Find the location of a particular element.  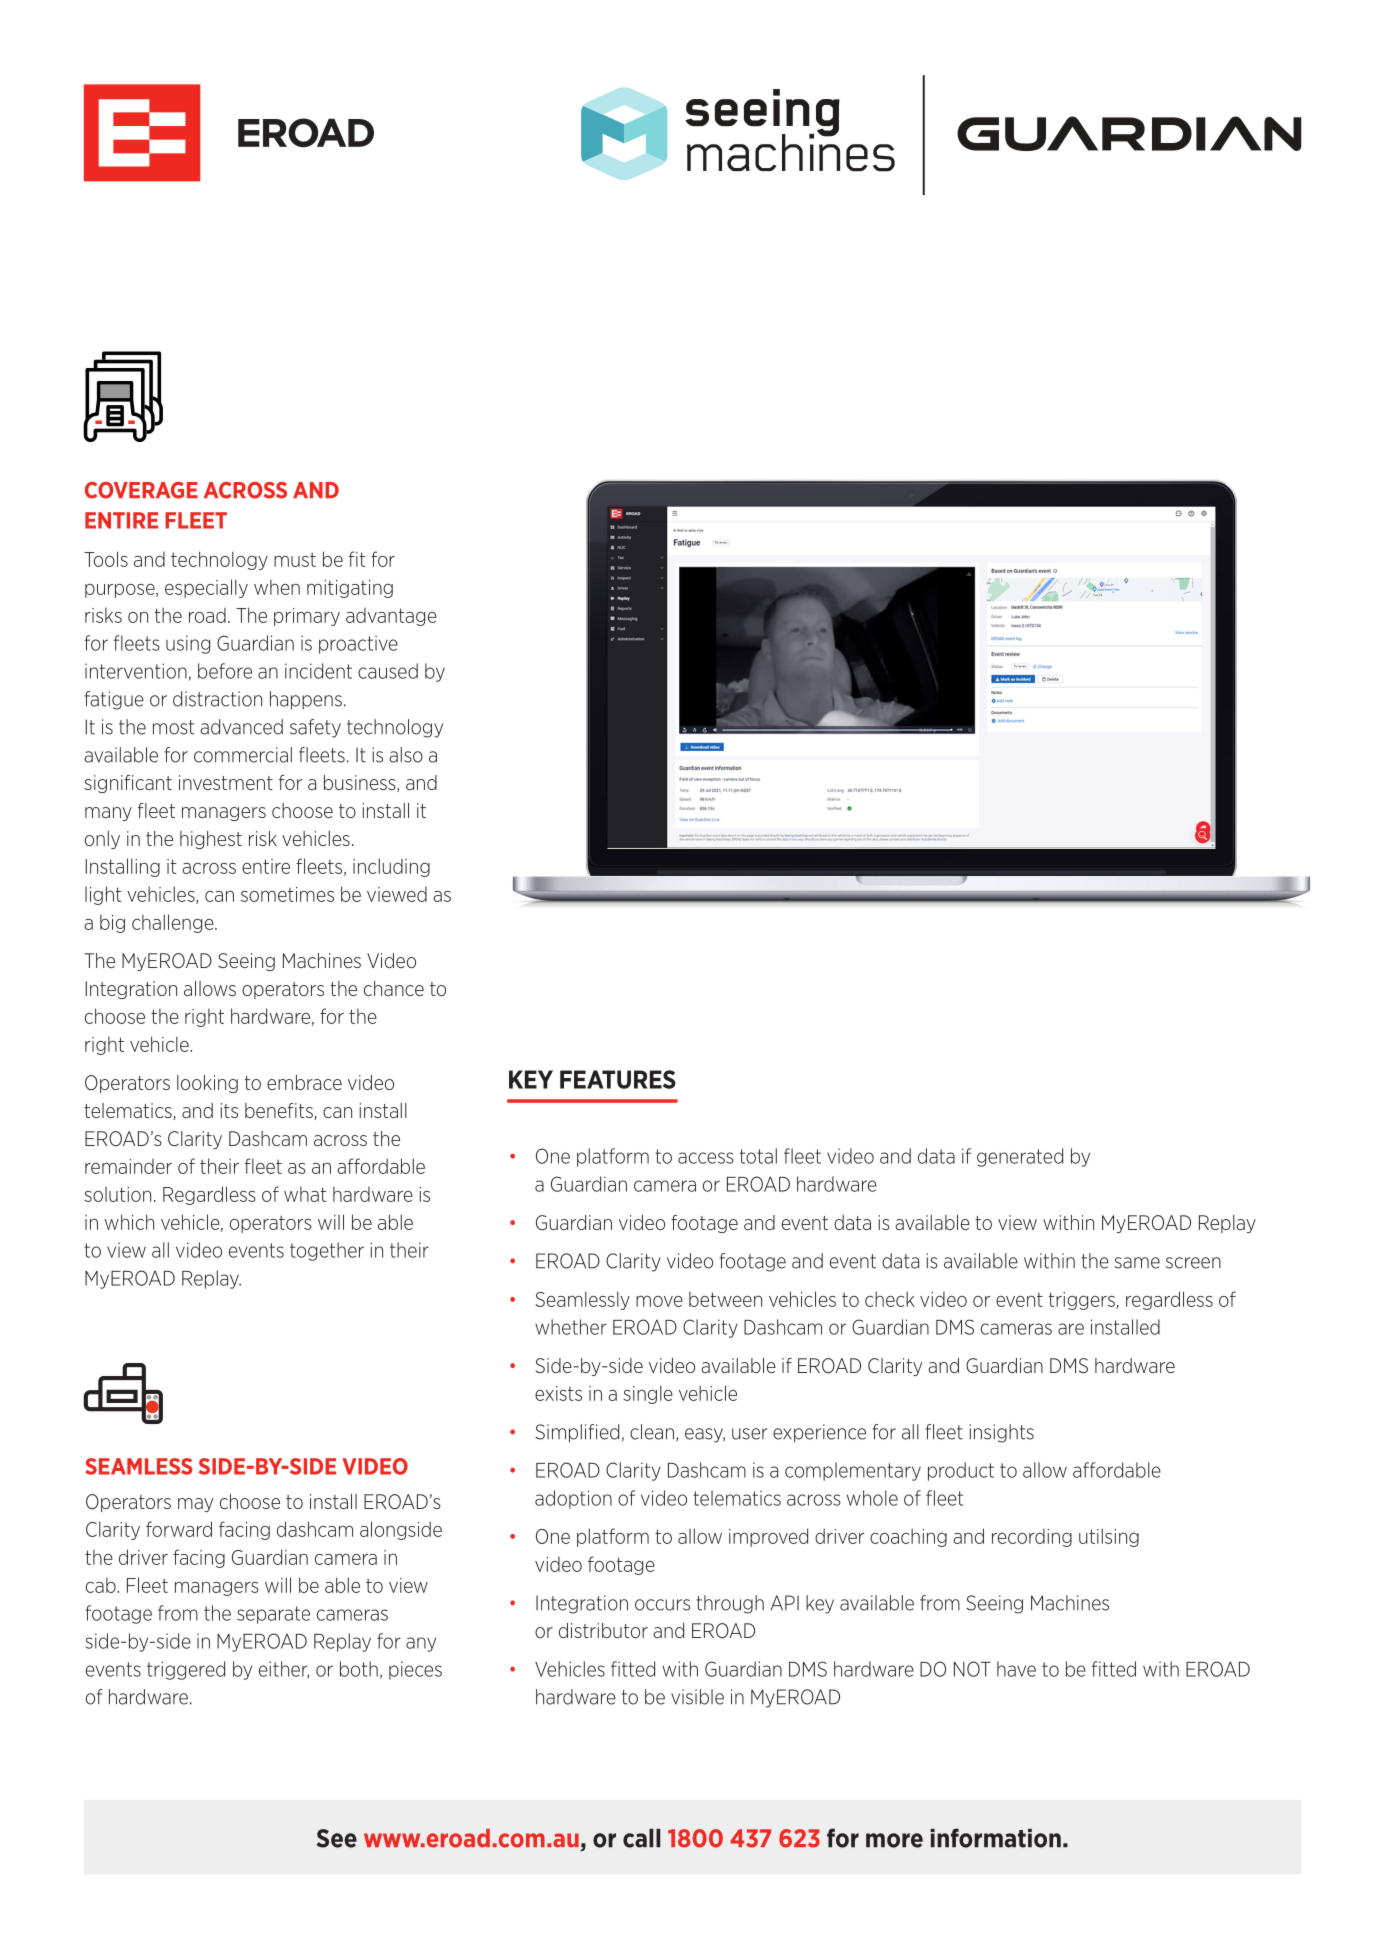

triggered is located at coordinates (186, 1670).
